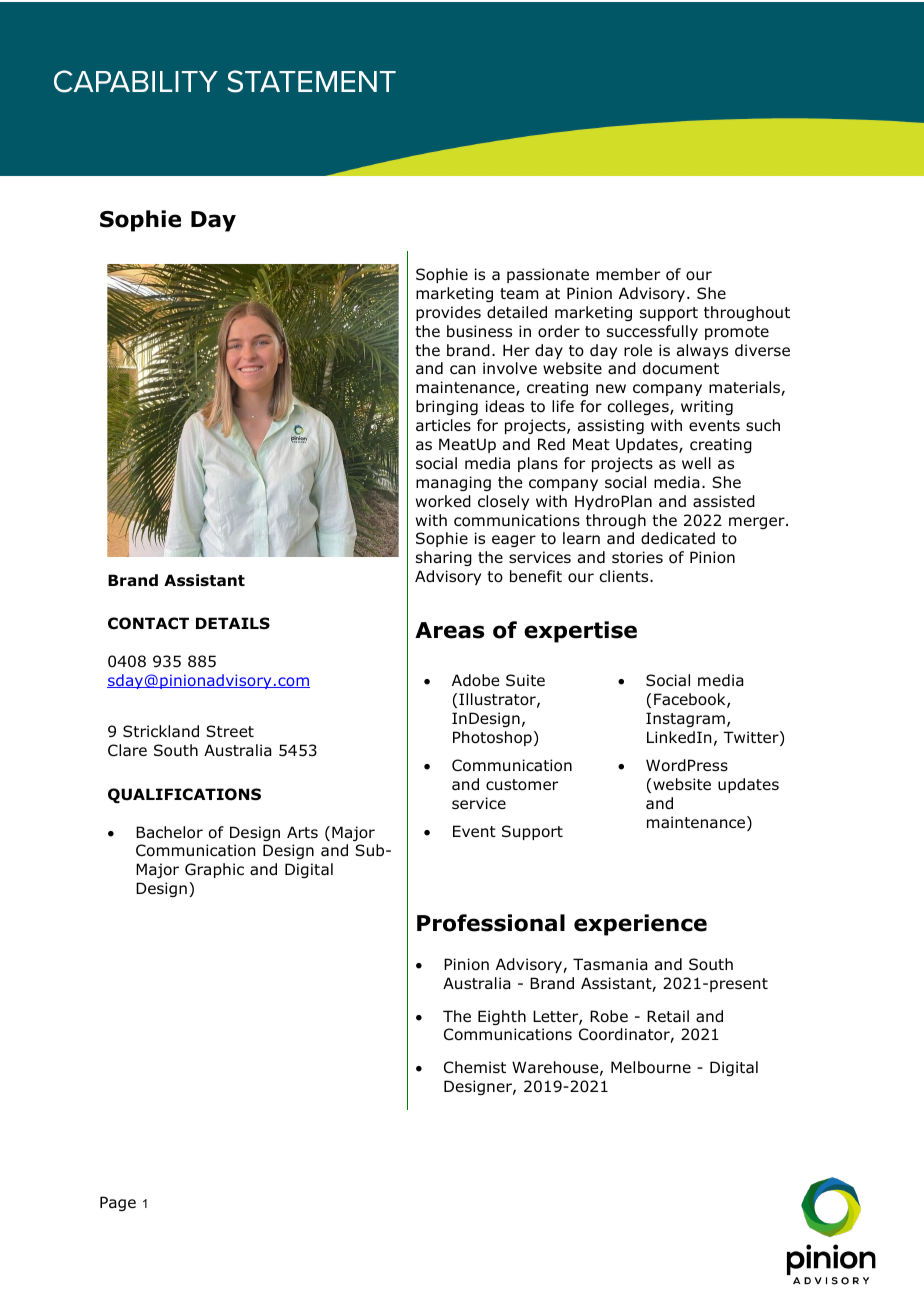 The width and height of the screenshot is (924, 1308). I want to click on successfully, so click(652, 332).
